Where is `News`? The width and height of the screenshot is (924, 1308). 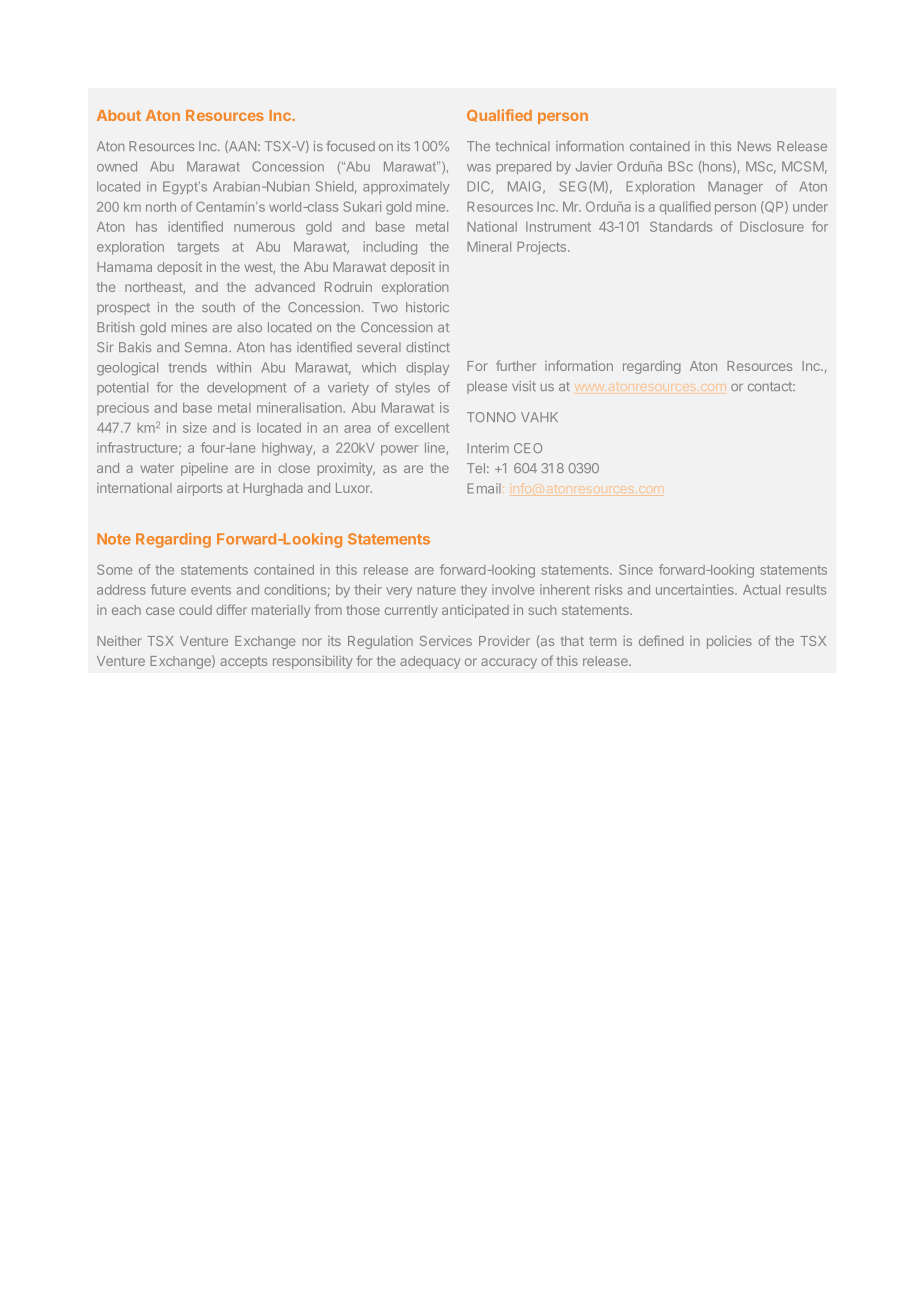 News is located at coordinates (754, 146).
